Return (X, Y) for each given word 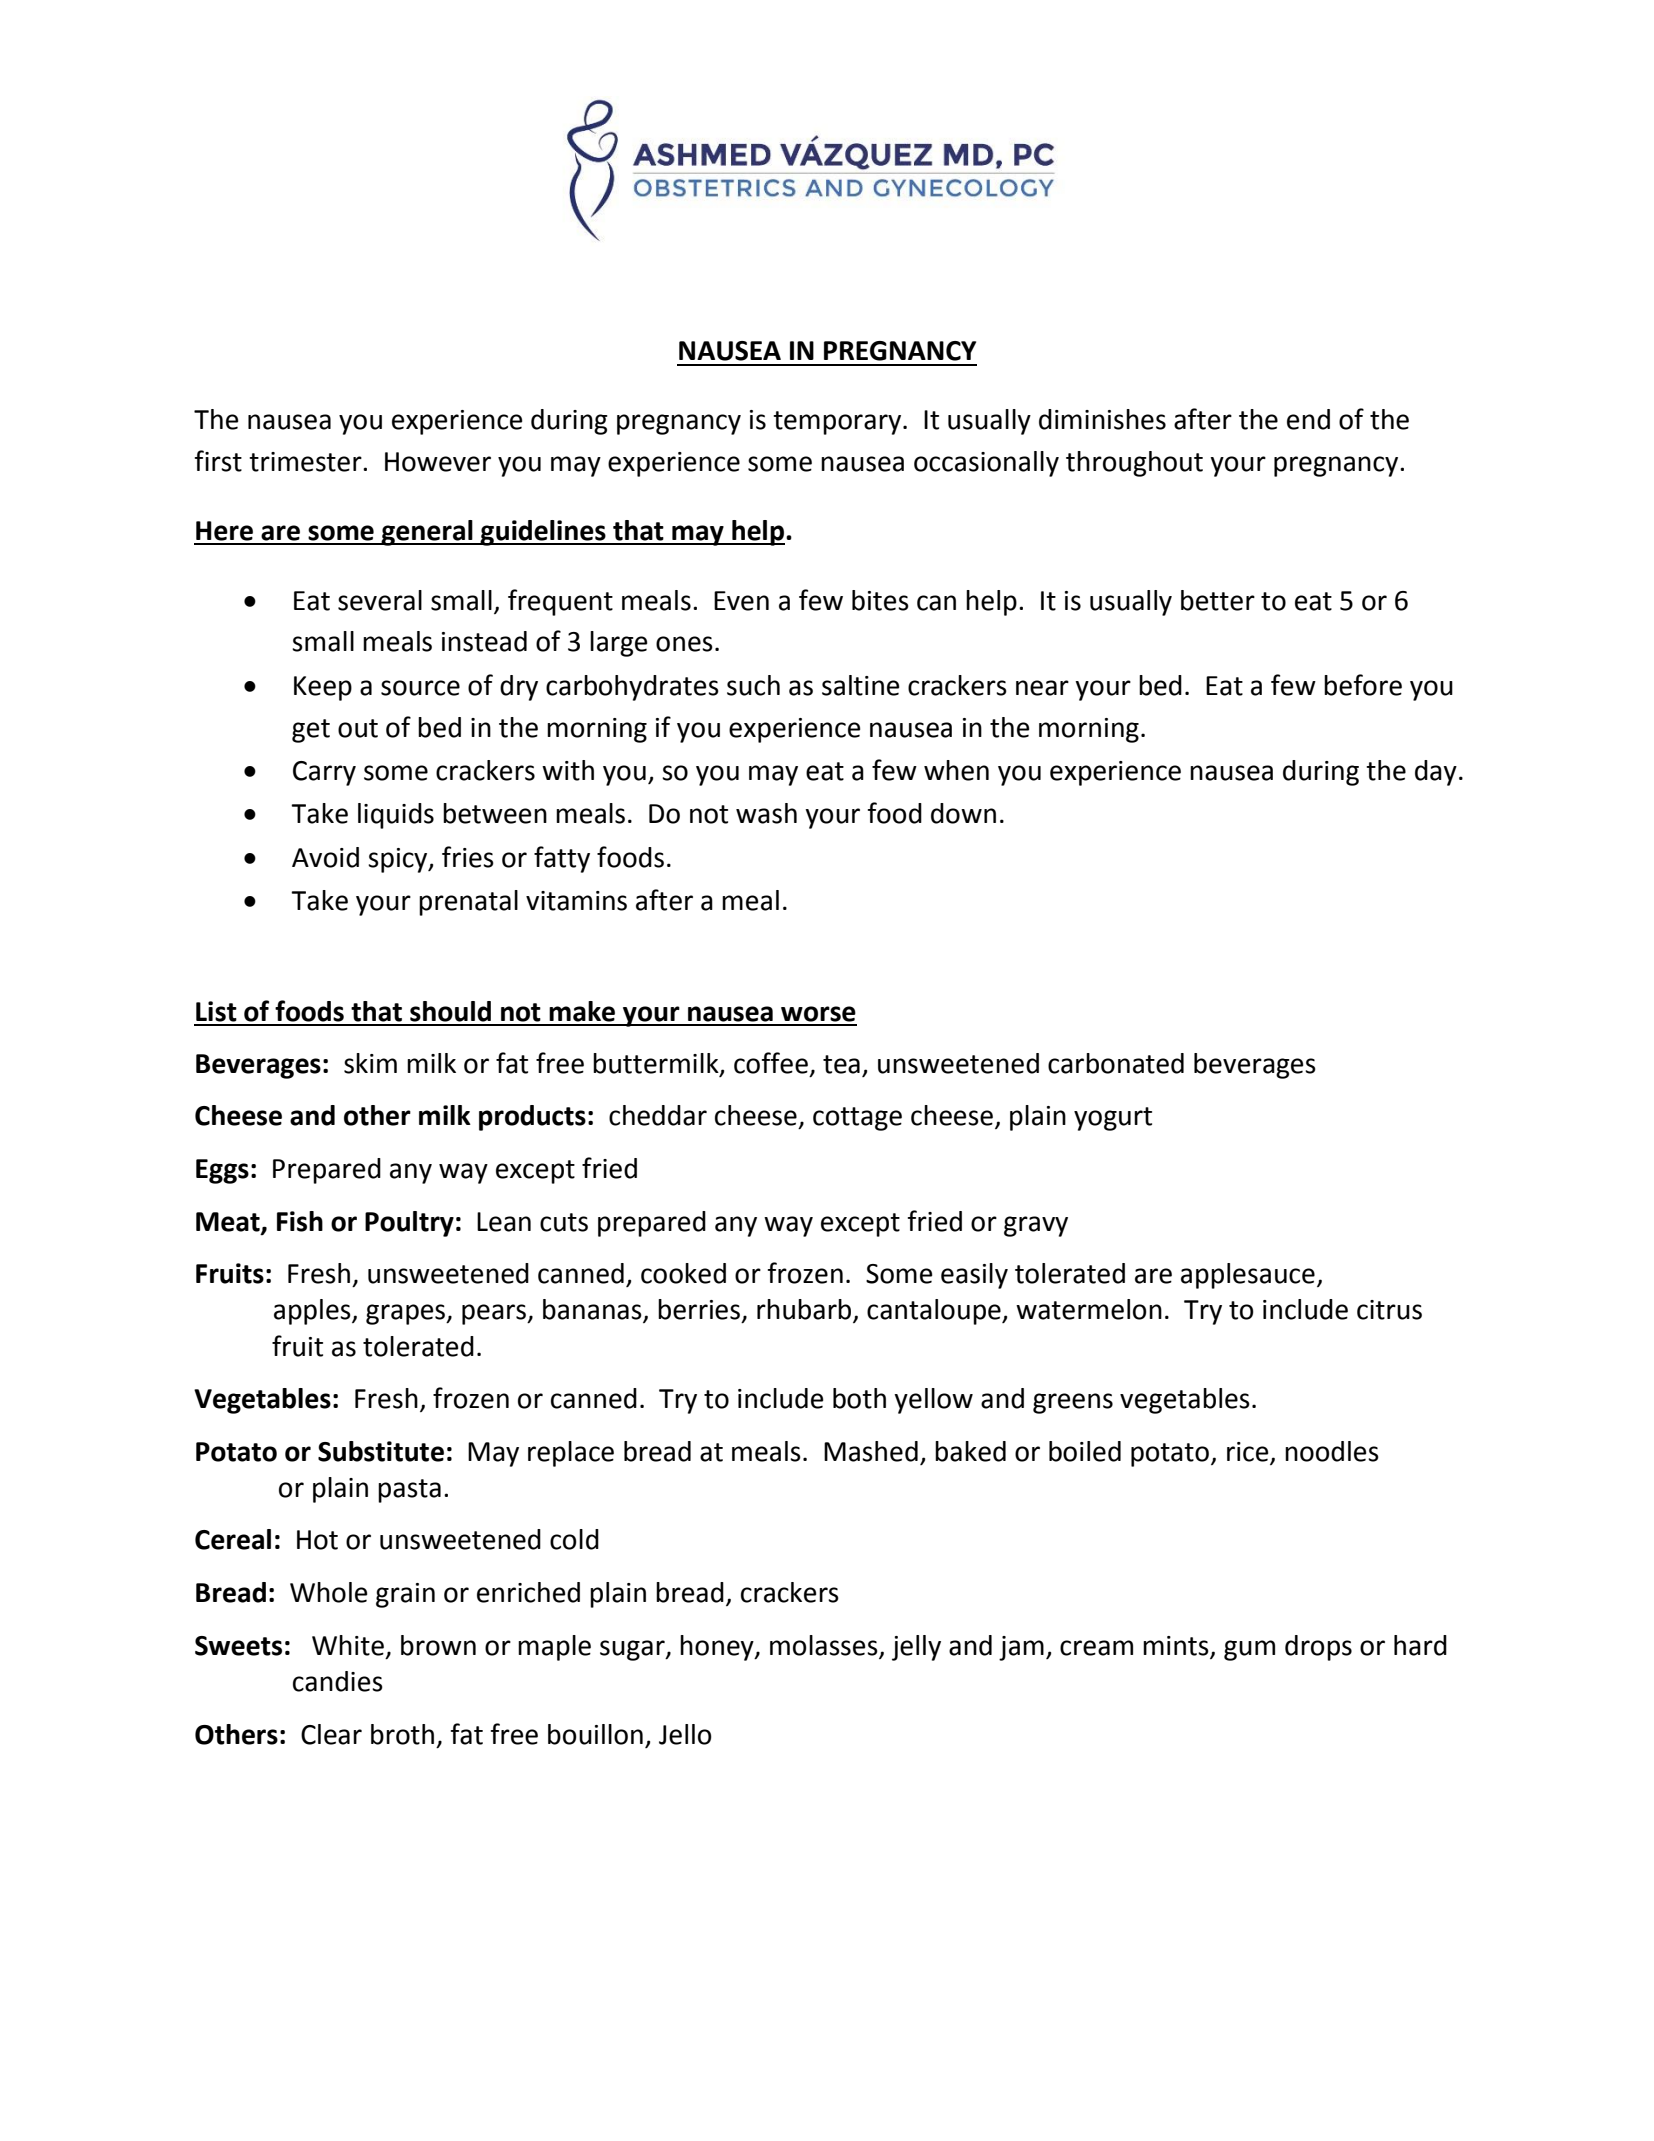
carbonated (1116, 1063)
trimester (306, 462)
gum (1249, 1650)
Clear (331, 1734)
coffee (771, 1063)
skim (370, 1063)
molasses (824, 1645)
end (1308, 419)
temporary (837, 423)
